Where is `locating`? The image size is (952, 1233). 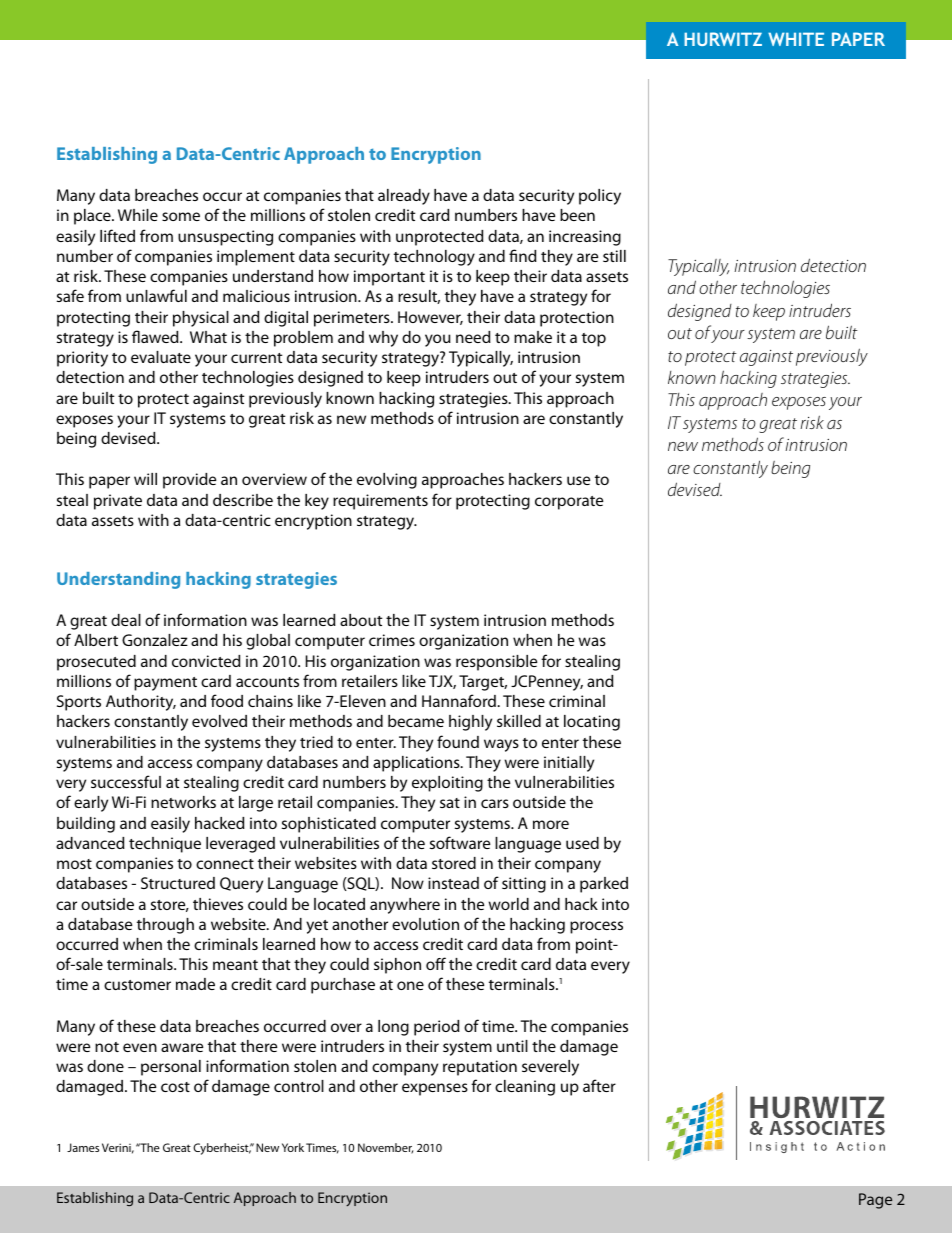
locating is located at coordinates (592, 723).
